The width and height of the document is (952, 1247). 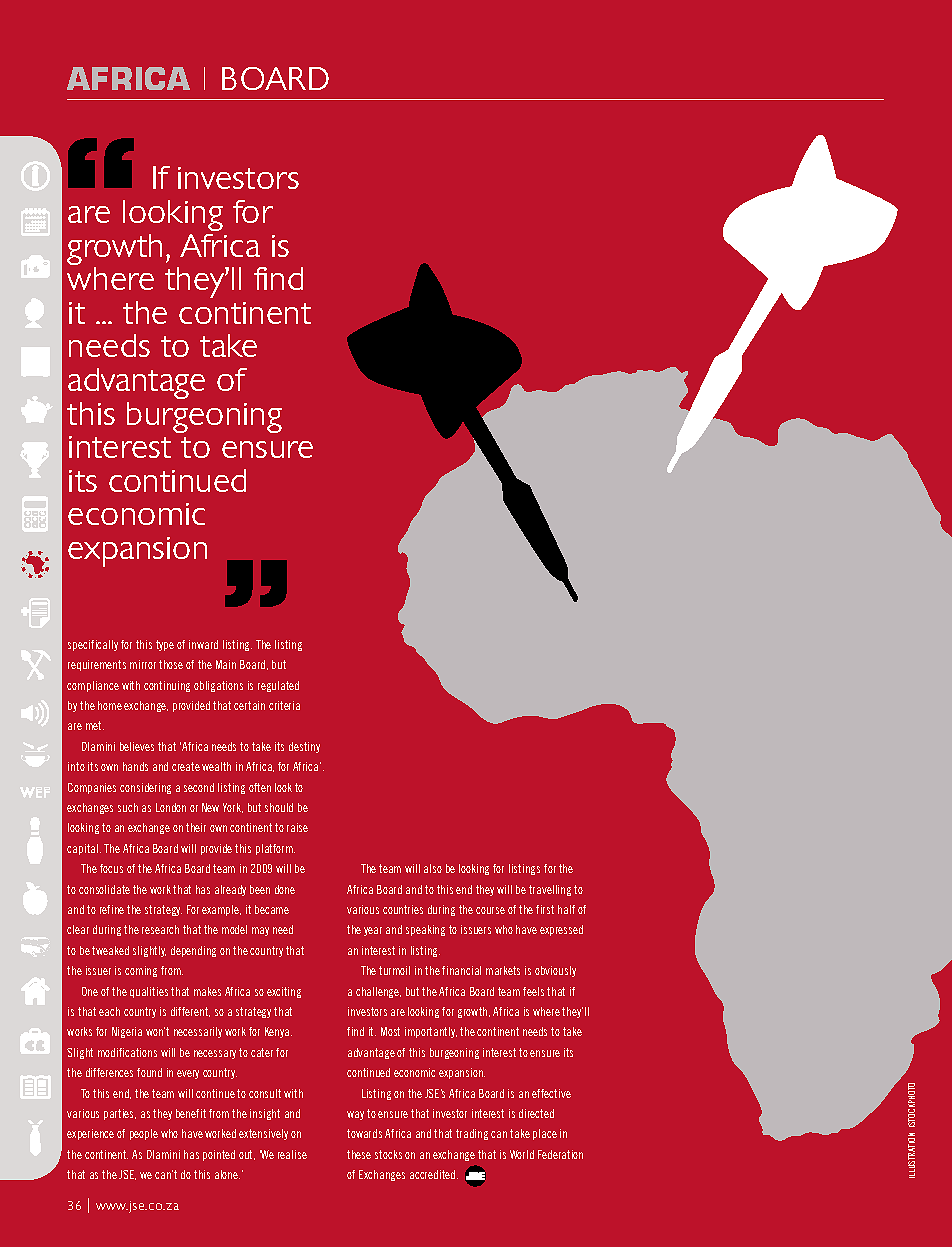 I want to click on those, so click(x=171, y=664).
